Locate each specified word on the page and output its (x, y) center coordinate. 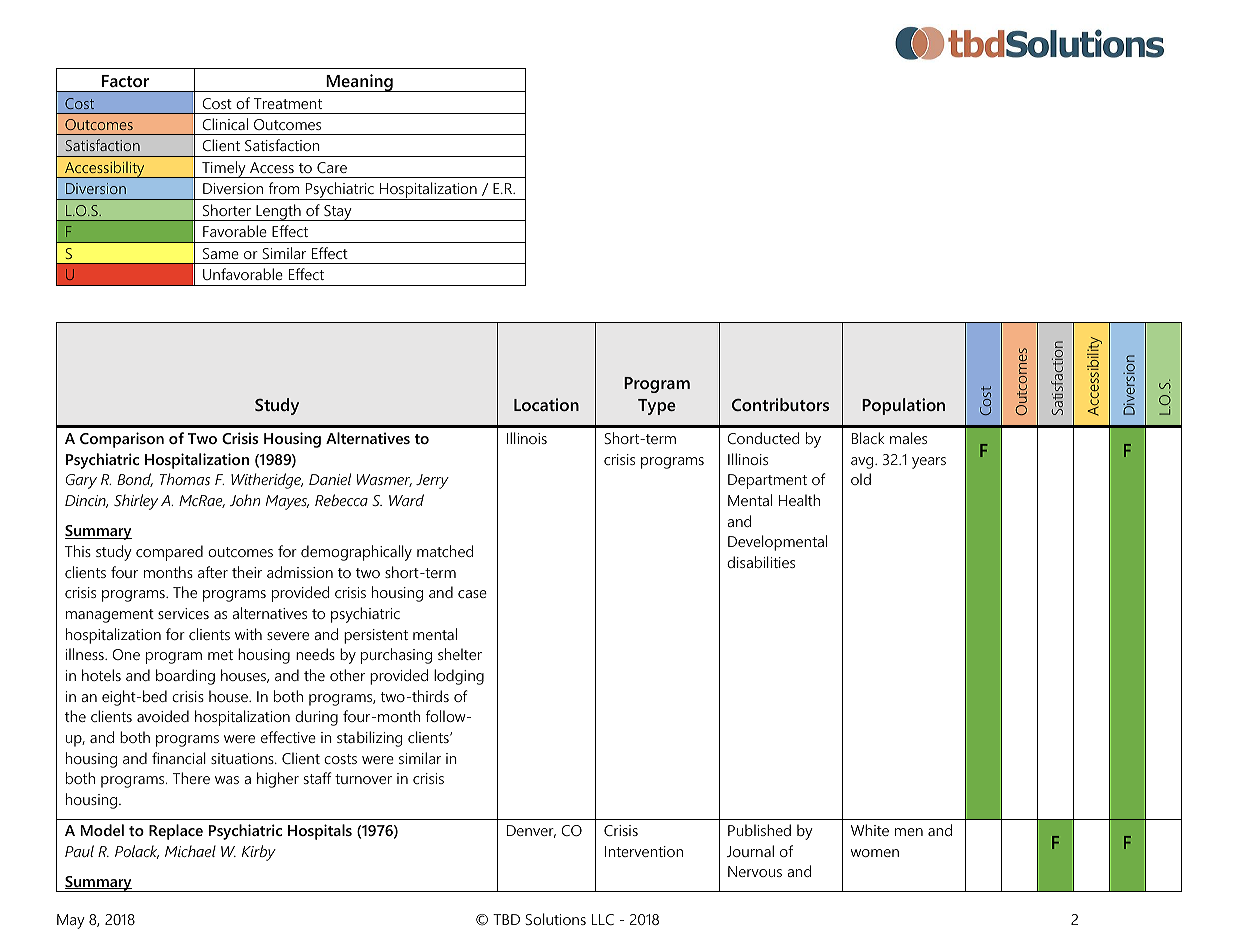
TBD (506, 919)
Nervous (755, 871)
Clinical (225, 124)
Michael (190, 851)
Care (332, 167)
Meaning (359, 83)
